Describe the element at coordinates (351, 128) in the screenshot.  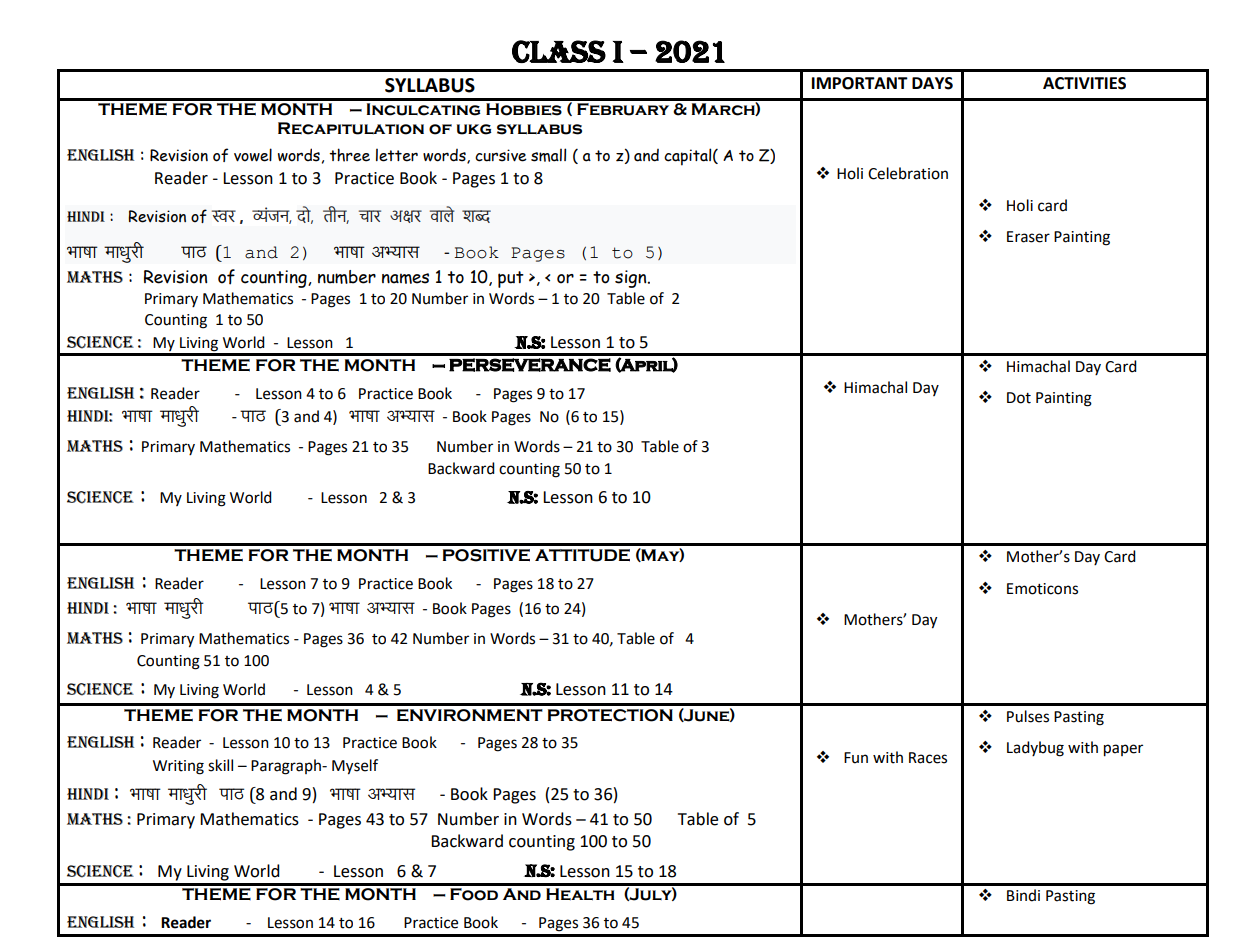
I see `Recapitulation` at that location.
